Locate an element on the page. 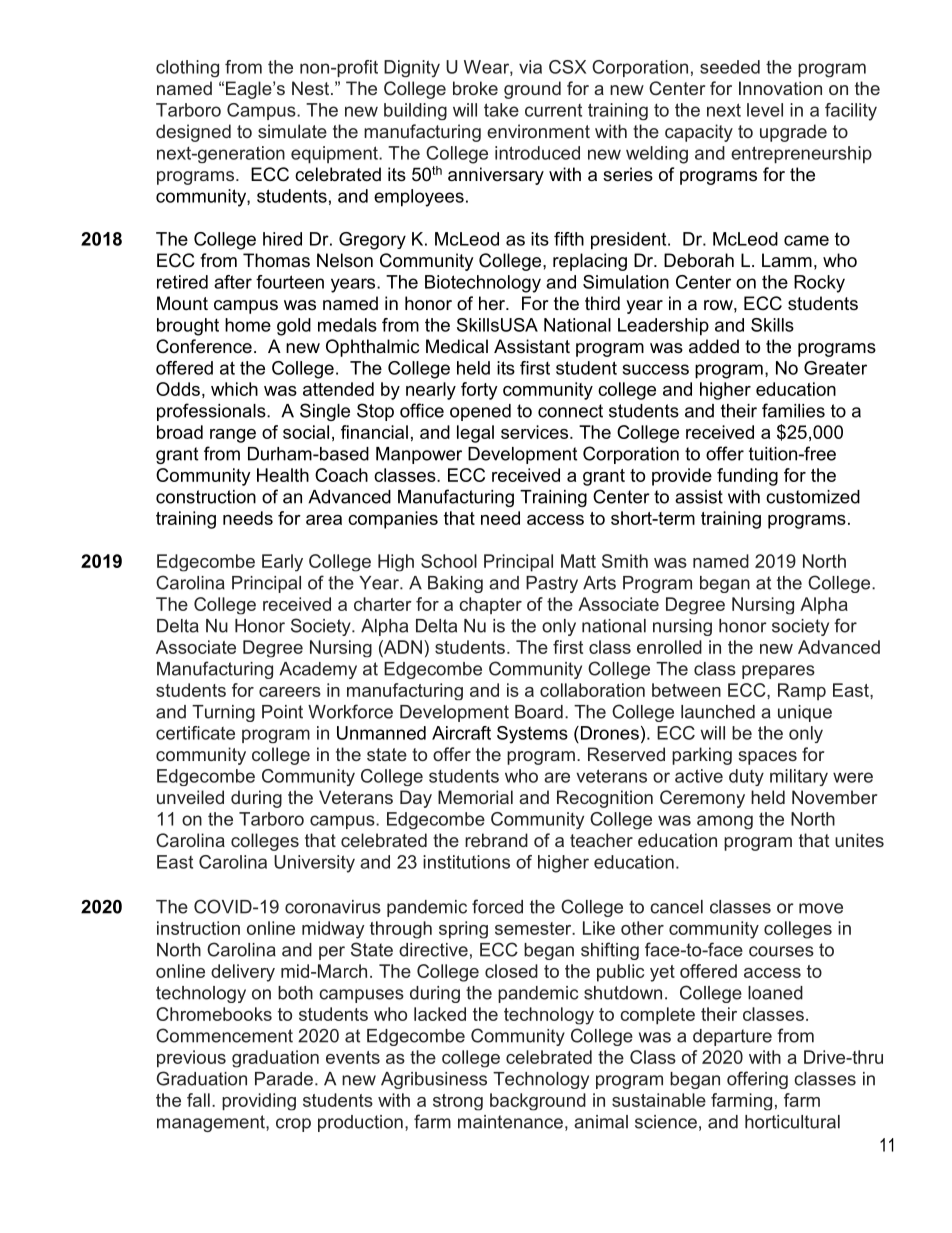  chapter is located at coordinates (490, 605).
